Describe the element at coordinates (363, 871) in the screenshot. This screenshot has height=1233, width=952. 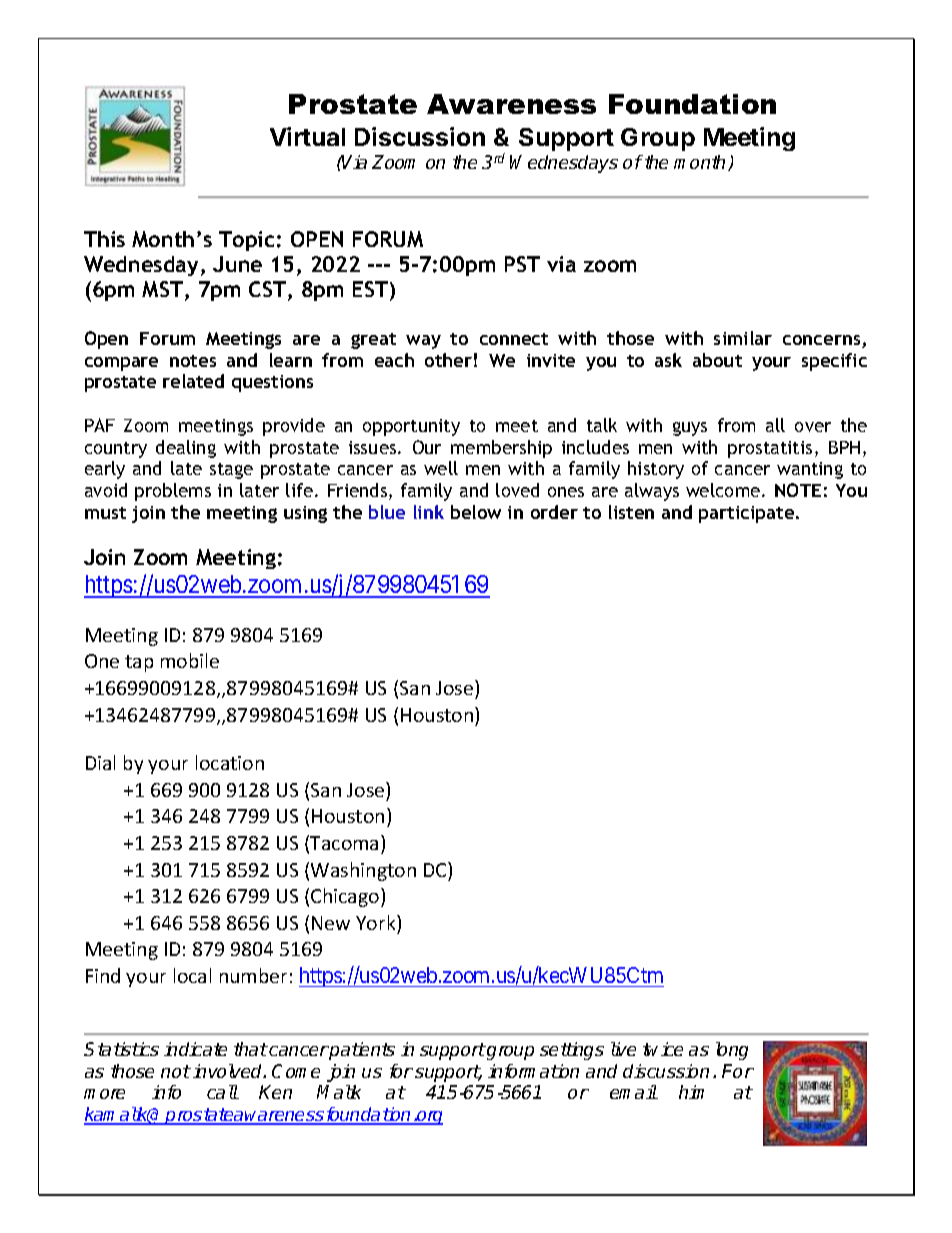
I see `Washington` at that location.
